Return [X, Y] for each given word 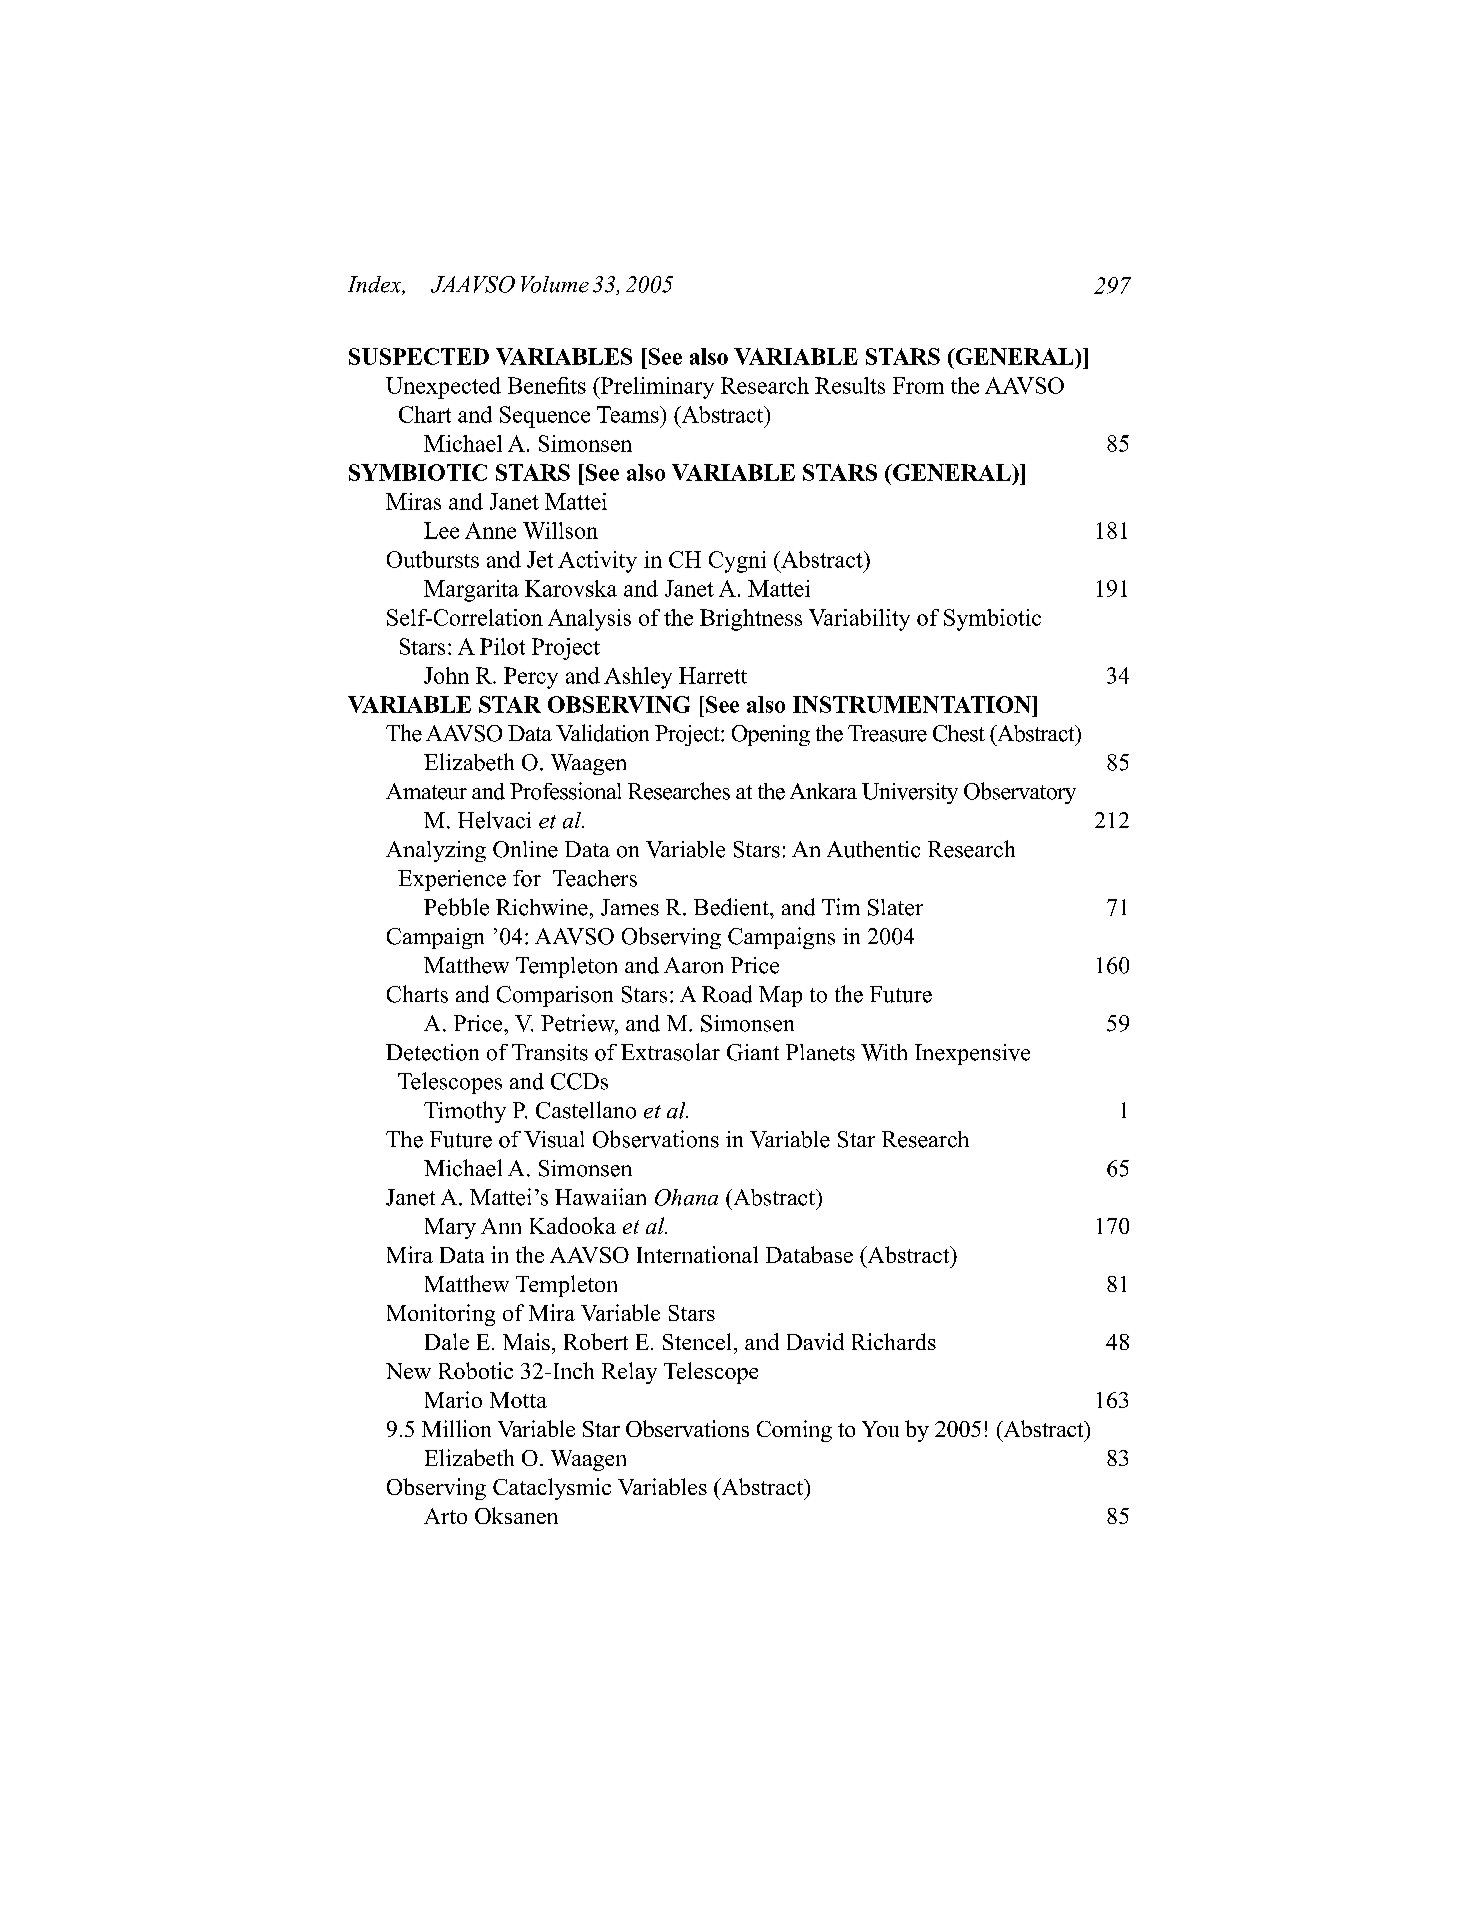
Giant [753, 1052]
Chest [959, 733]
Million [456, 1428]
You [880, 1429]
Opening [771, 735]
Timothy [465, 1112]
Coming [794, 1431]
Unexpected [443, 388]
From [918, 385]
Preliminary [656, 388]
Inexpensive [972, 1054]
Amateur [426, 791]
